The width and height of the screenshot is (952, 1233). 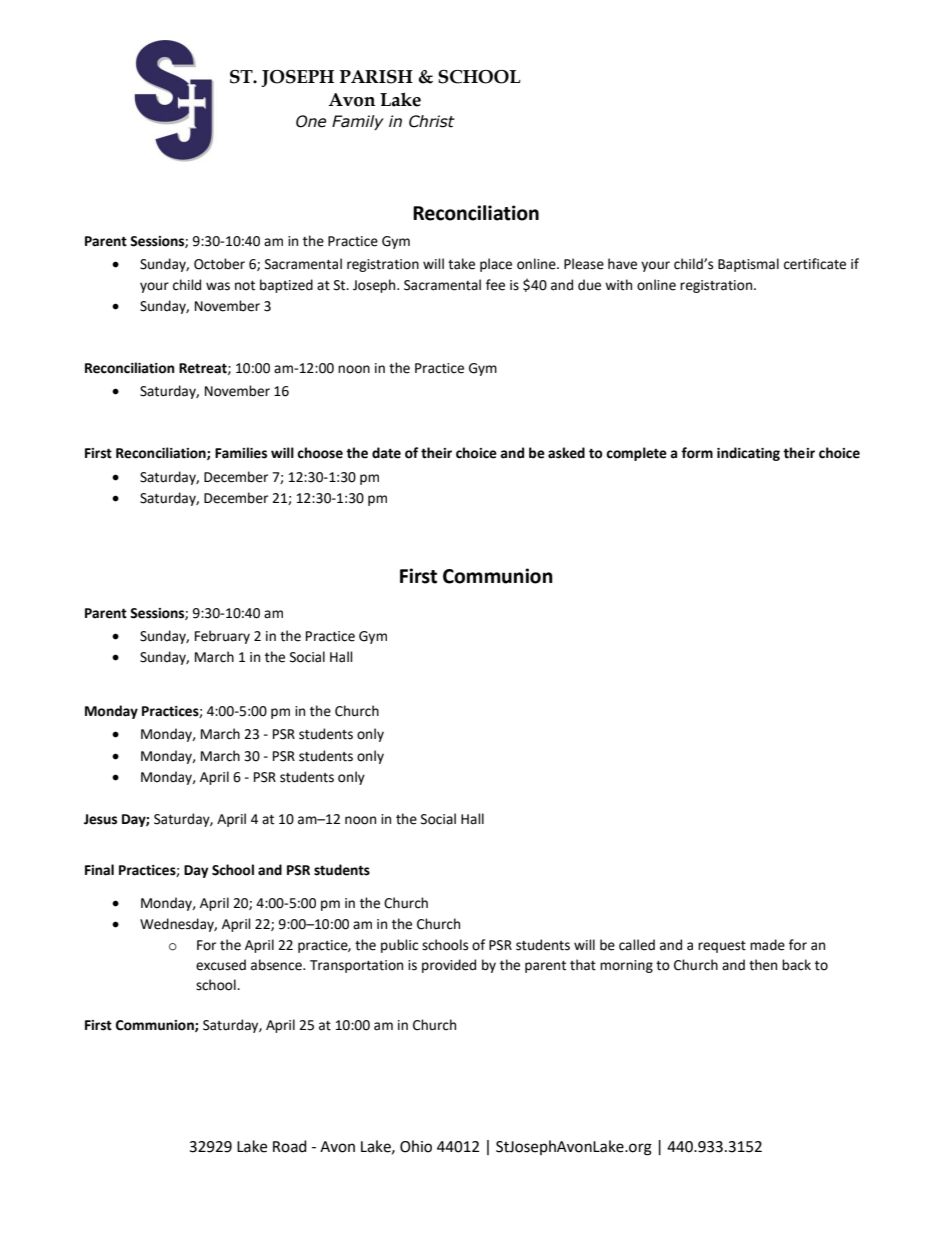 What do you see at coordinates (748, 454) in the screenshot?
I see `indicating` at bounding box center [748, 454].
